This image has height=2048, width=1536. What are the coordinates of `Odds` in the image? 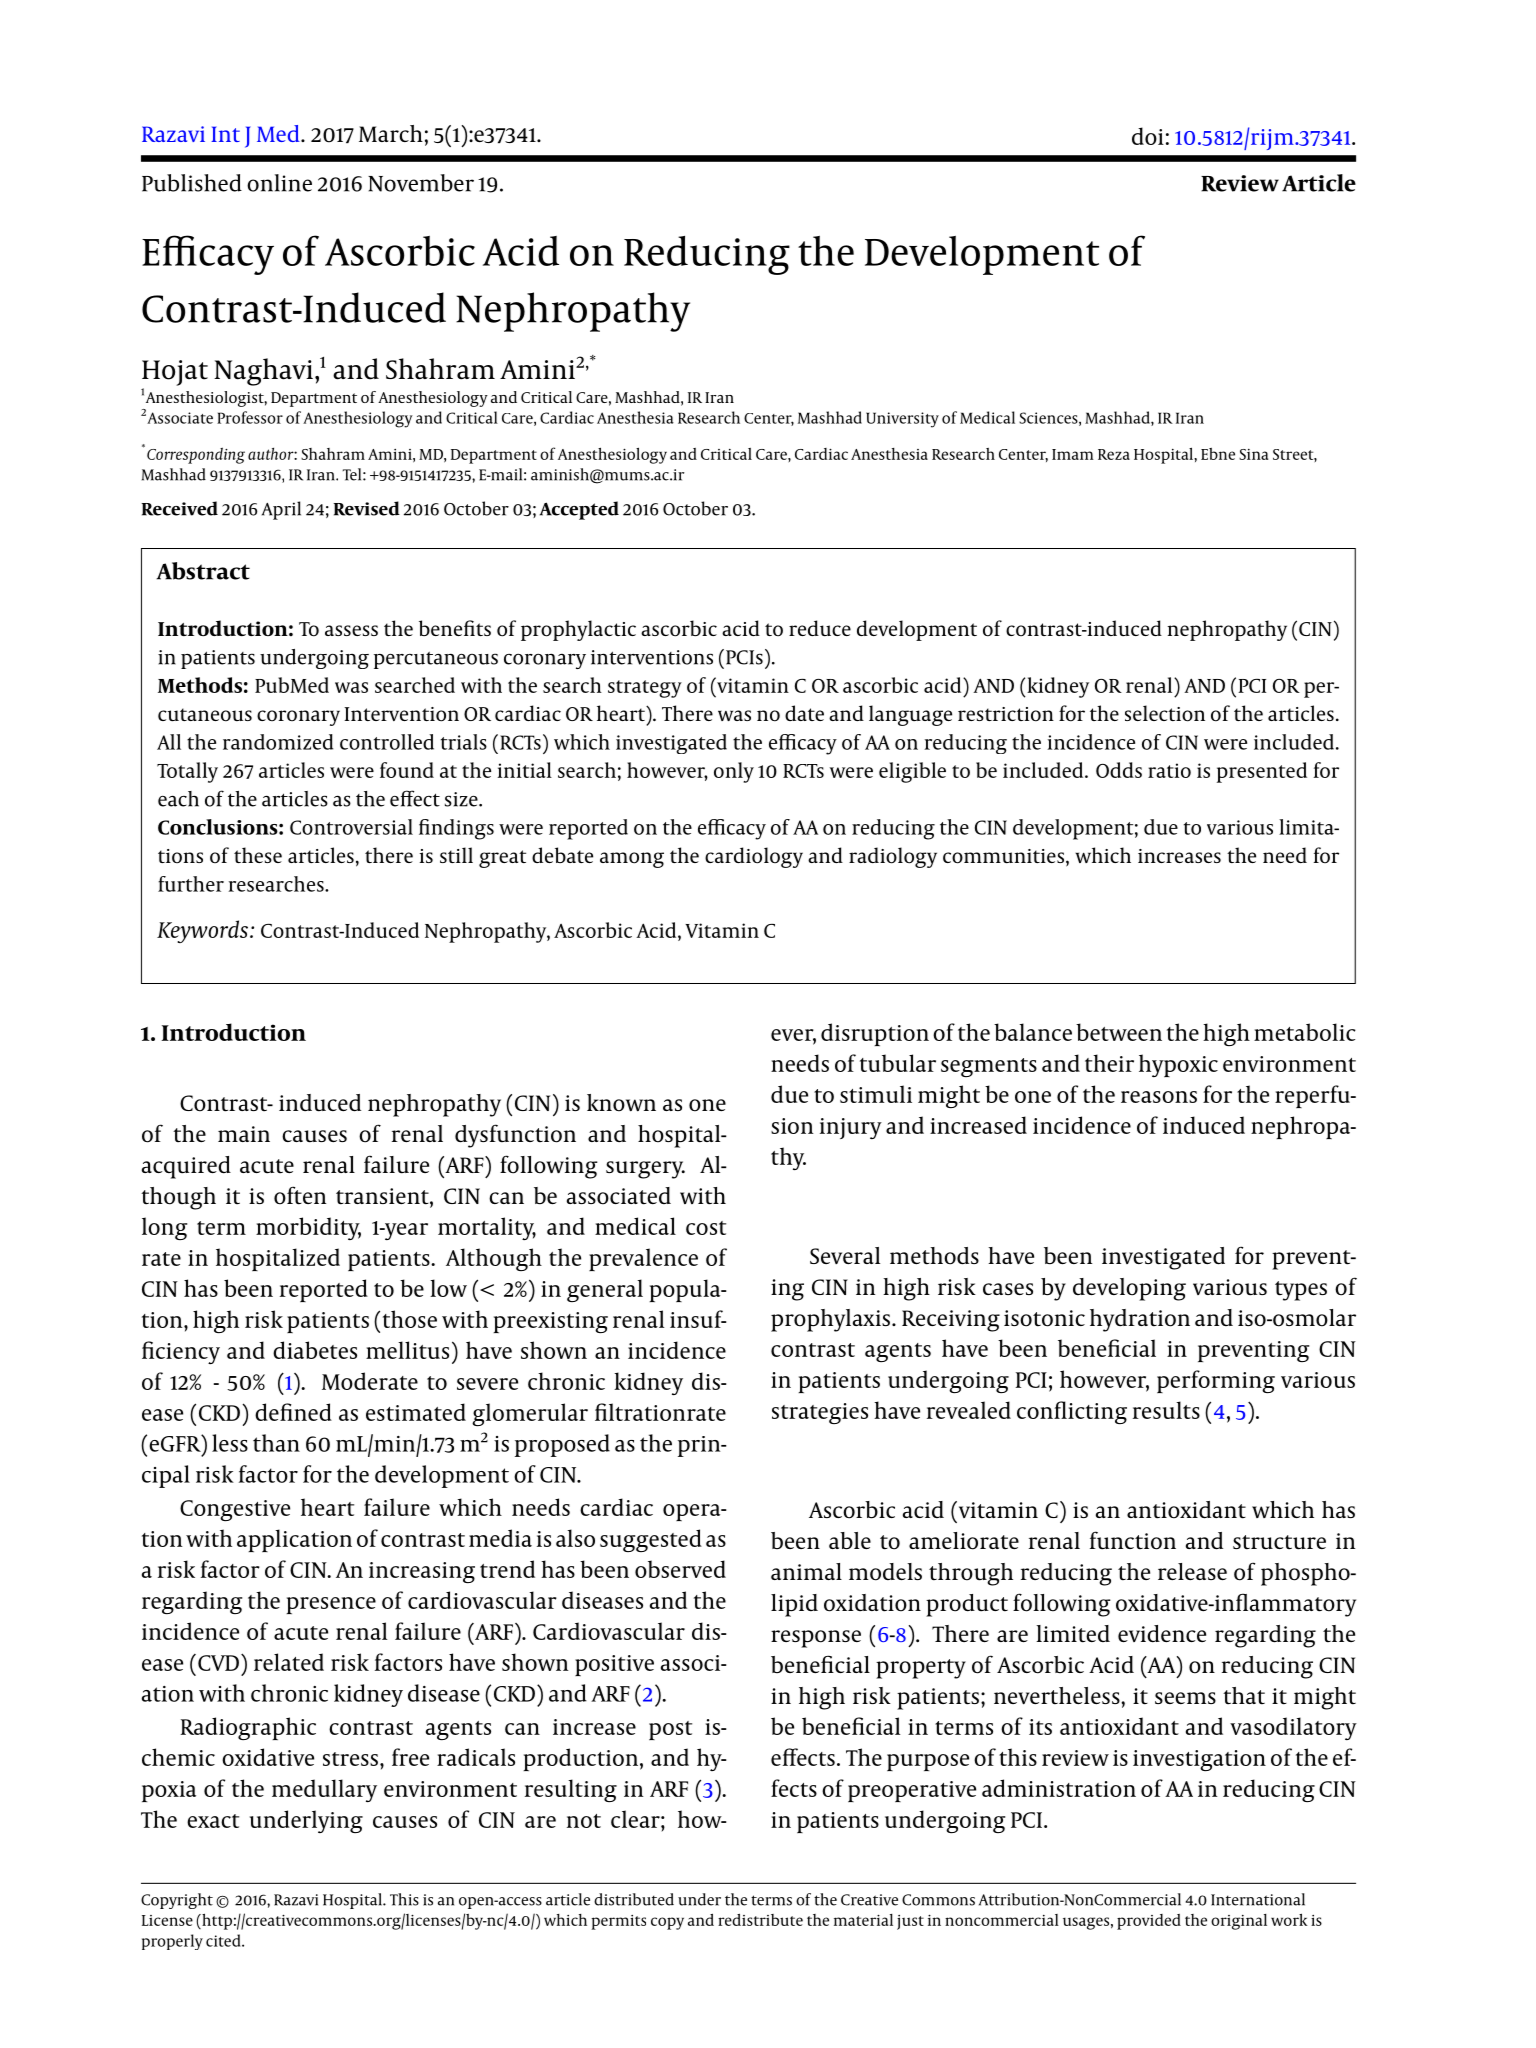 It's located at (1119, 770).
